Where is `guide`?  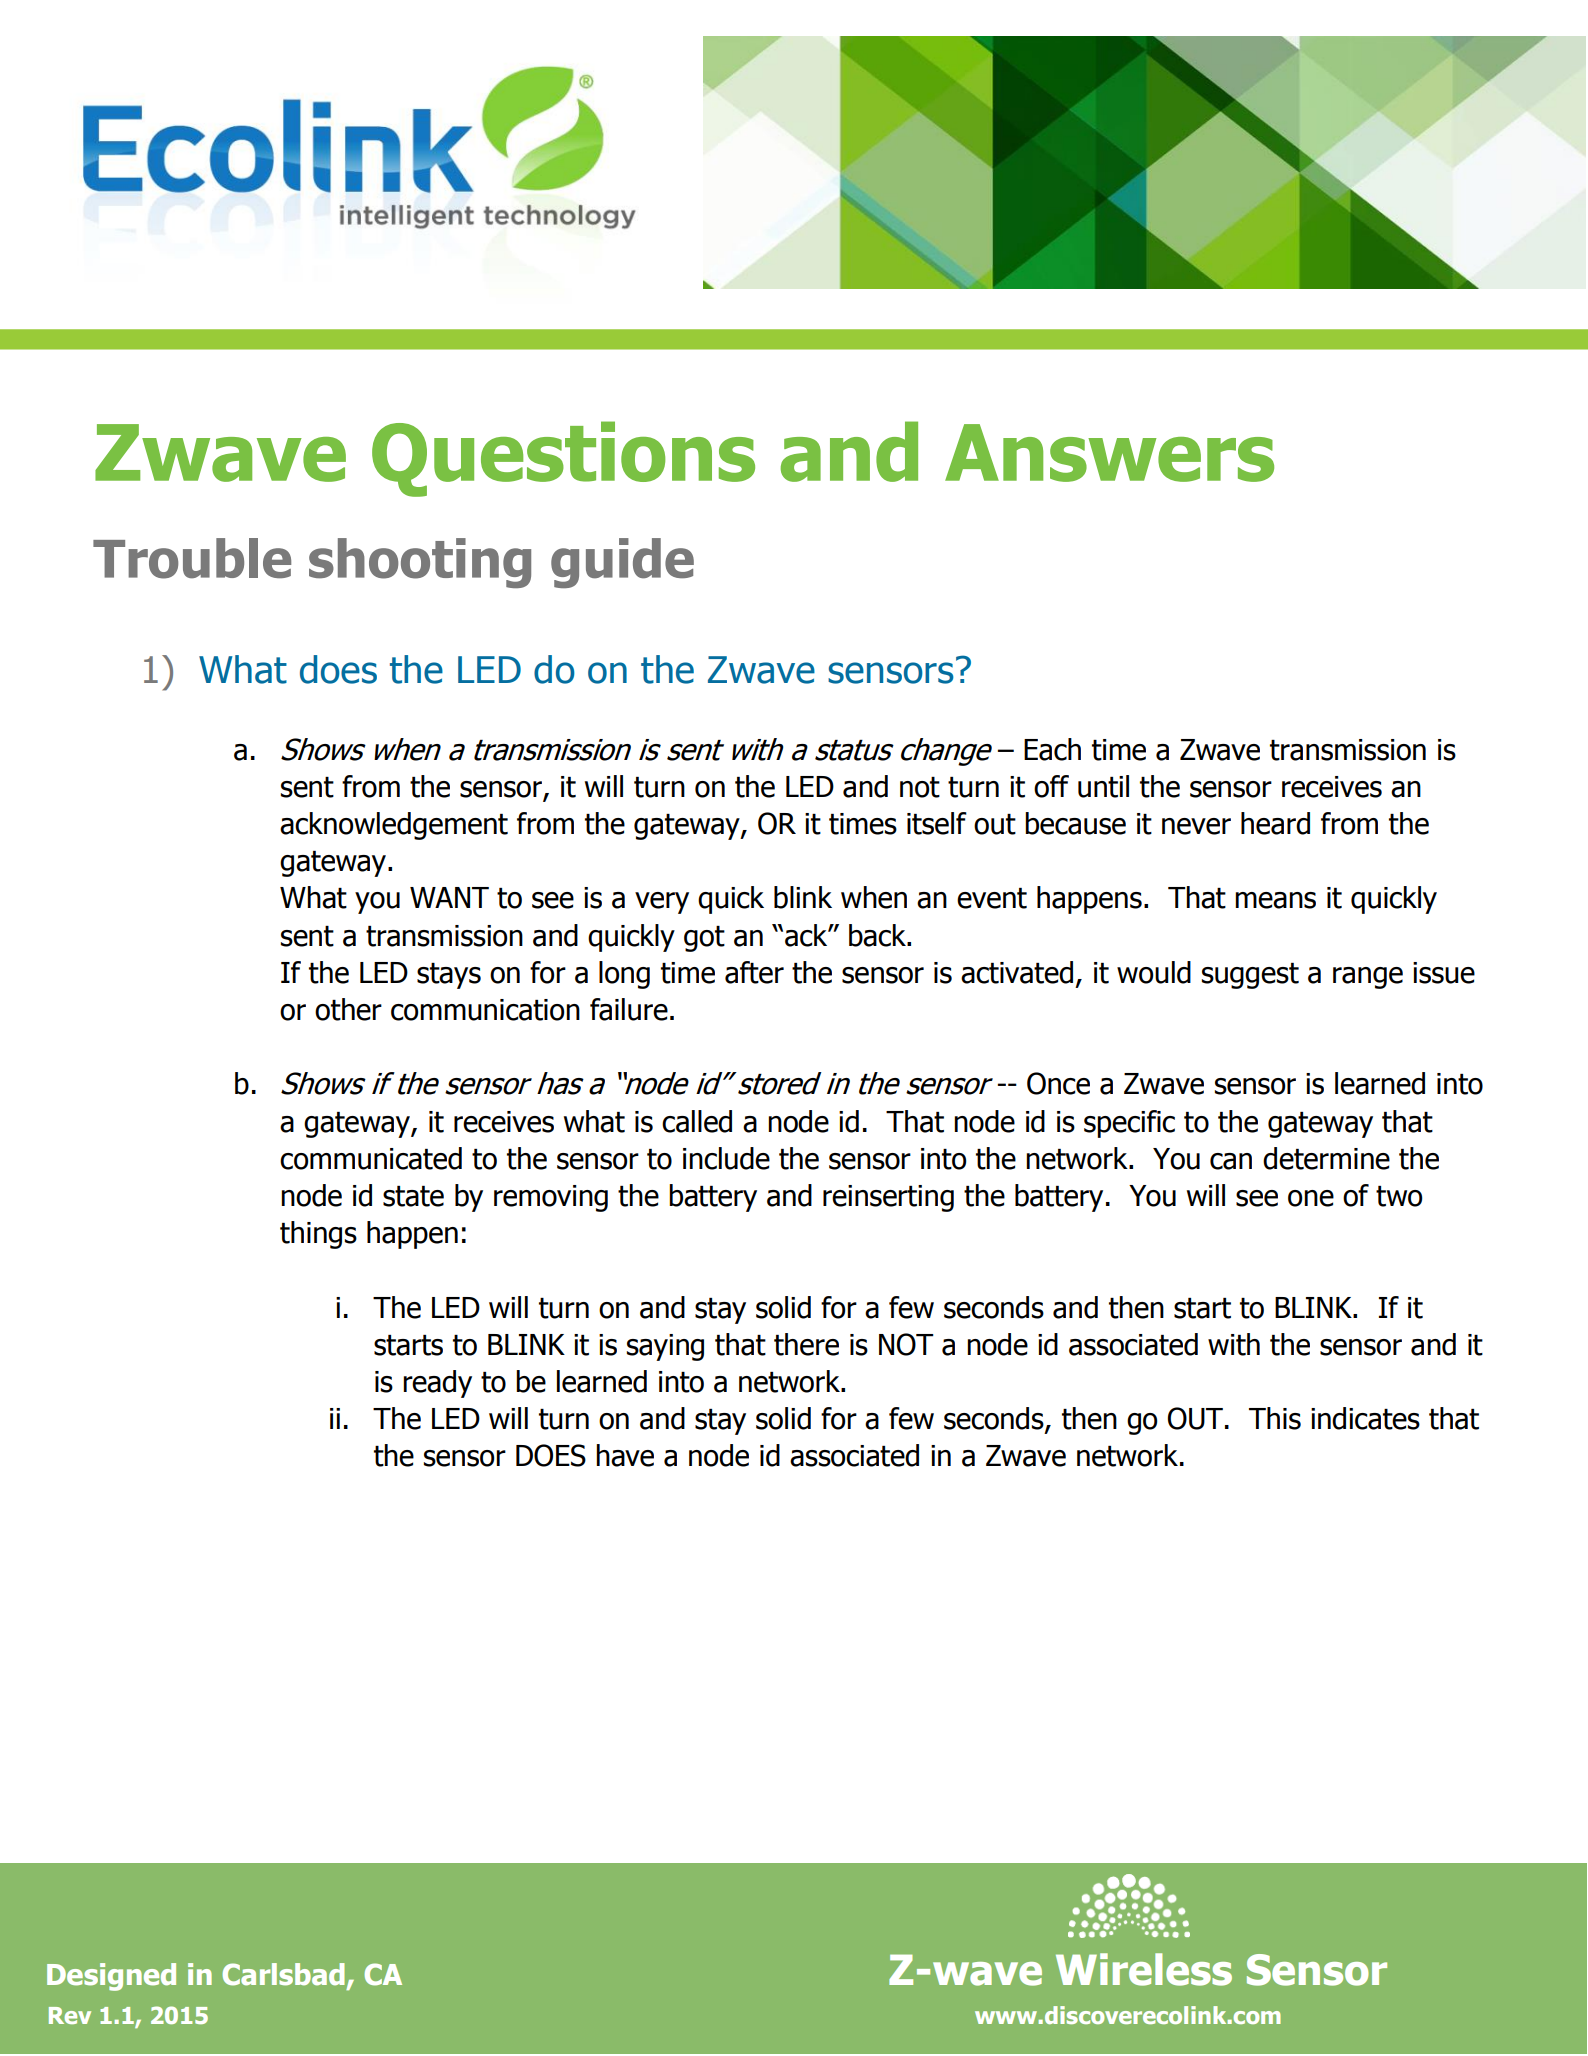 guide is located at coordinates (622, 563).
